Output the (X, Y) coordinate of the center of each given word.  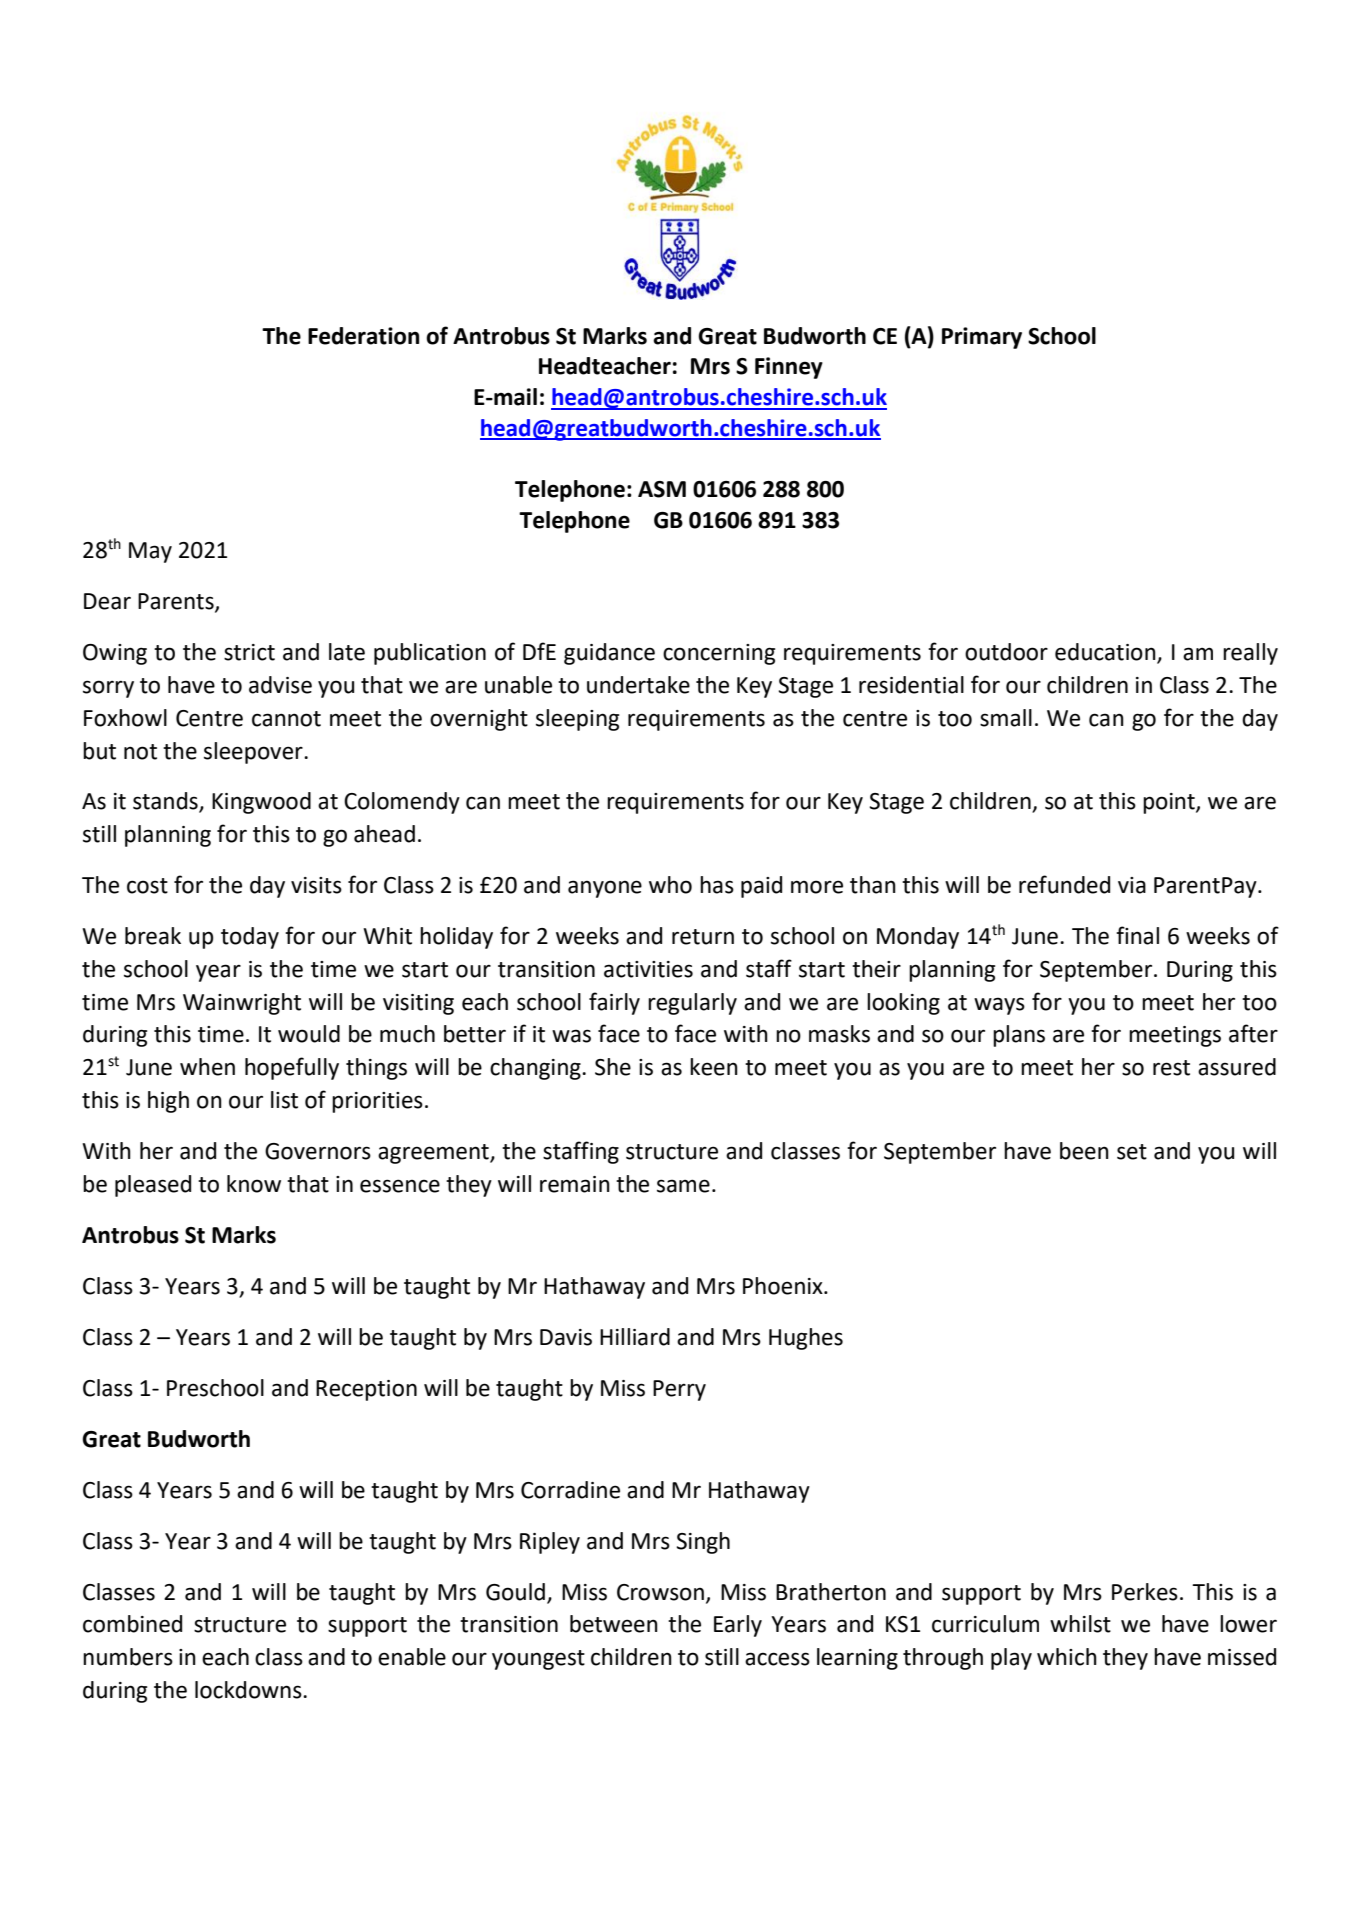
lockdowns (249, 1690)
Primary (982, 338)
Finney (789, 368)
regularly (692, 1004)
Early (738, 1626)
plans (1019, 1036)
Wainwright (242, 1004)
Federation (363, 336)
